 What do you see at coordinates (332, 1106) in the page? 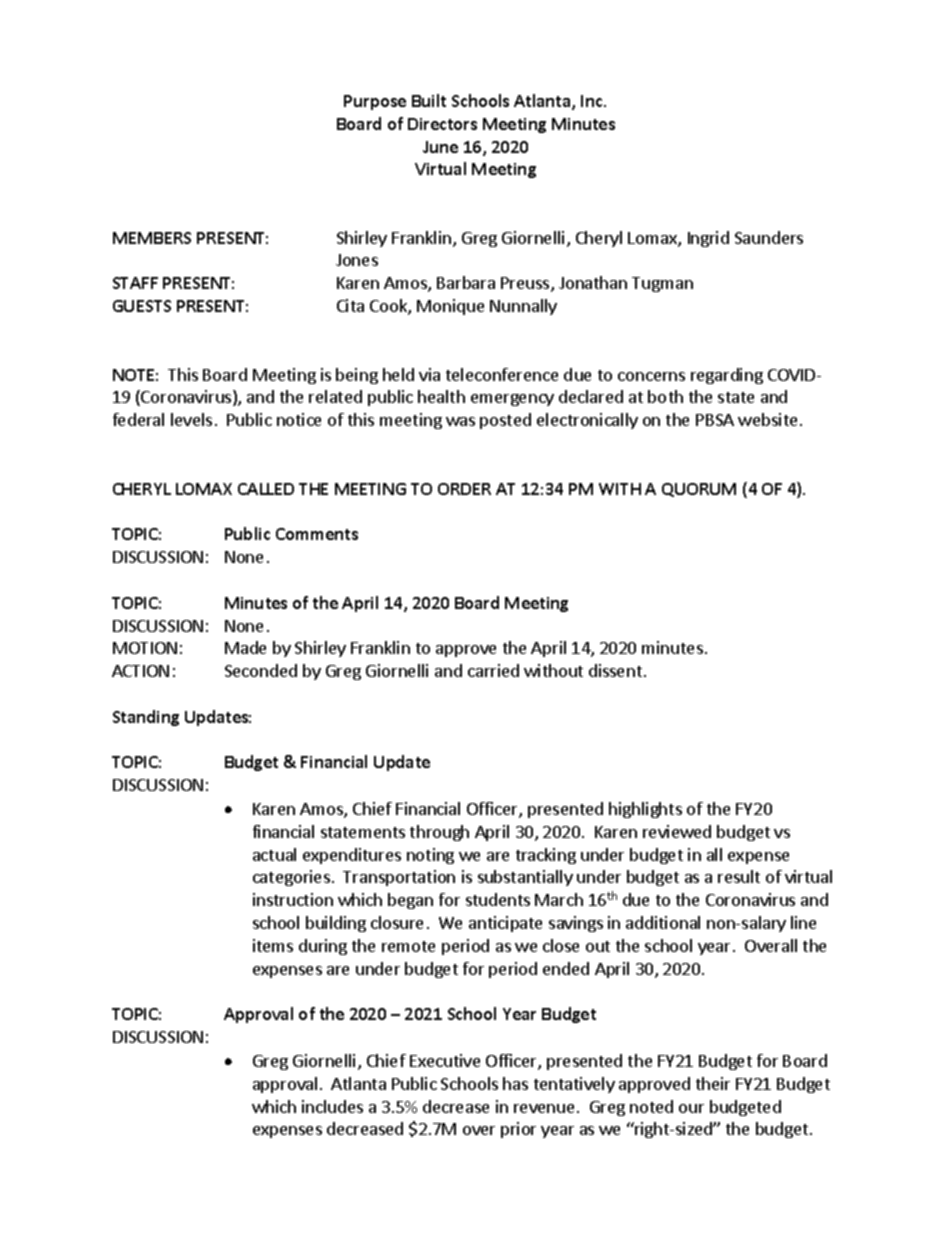
I see `includes` at bounding box center [332, 1106].
